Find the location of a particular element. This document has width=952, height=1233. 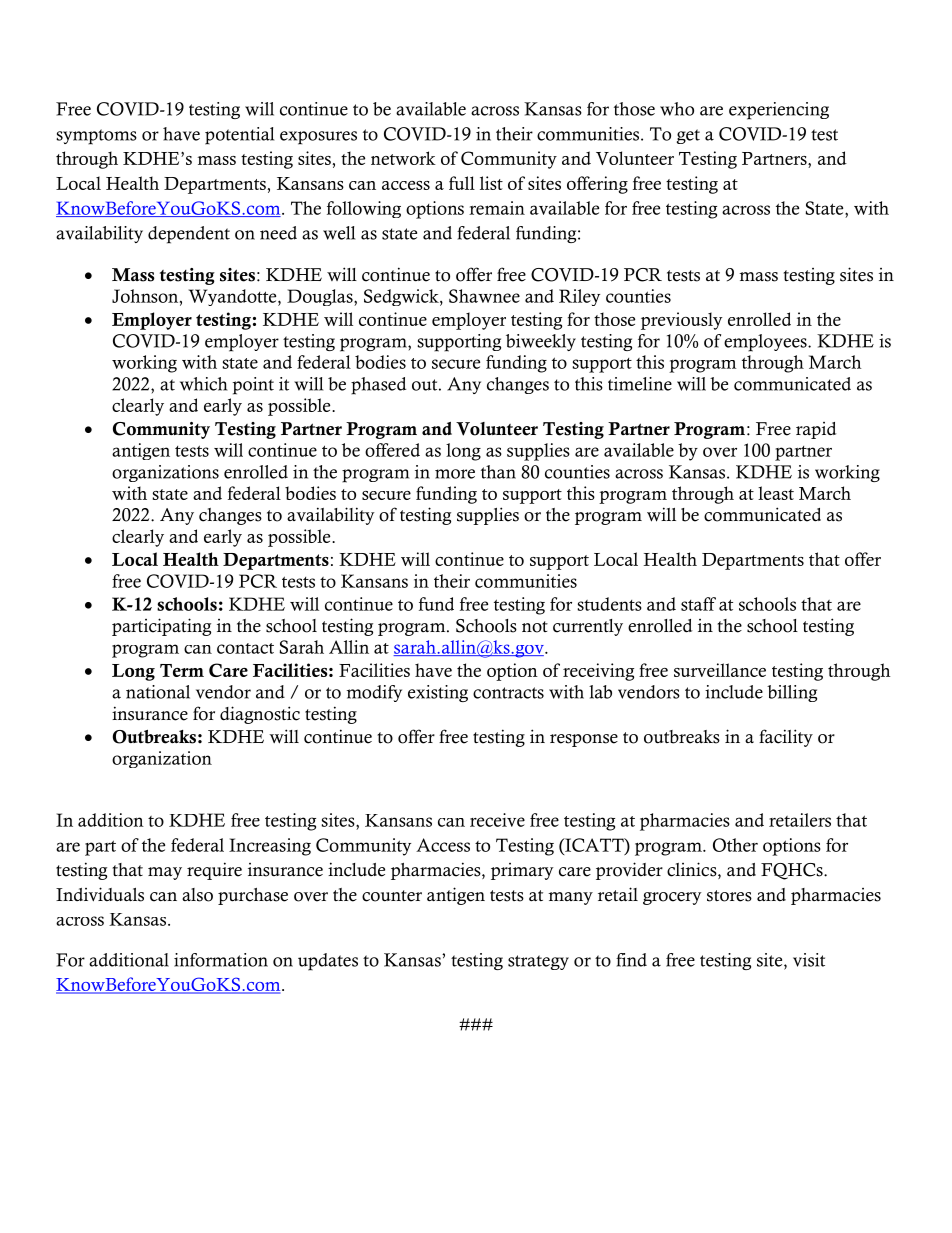

potential is located at coordinates (239, 136).
